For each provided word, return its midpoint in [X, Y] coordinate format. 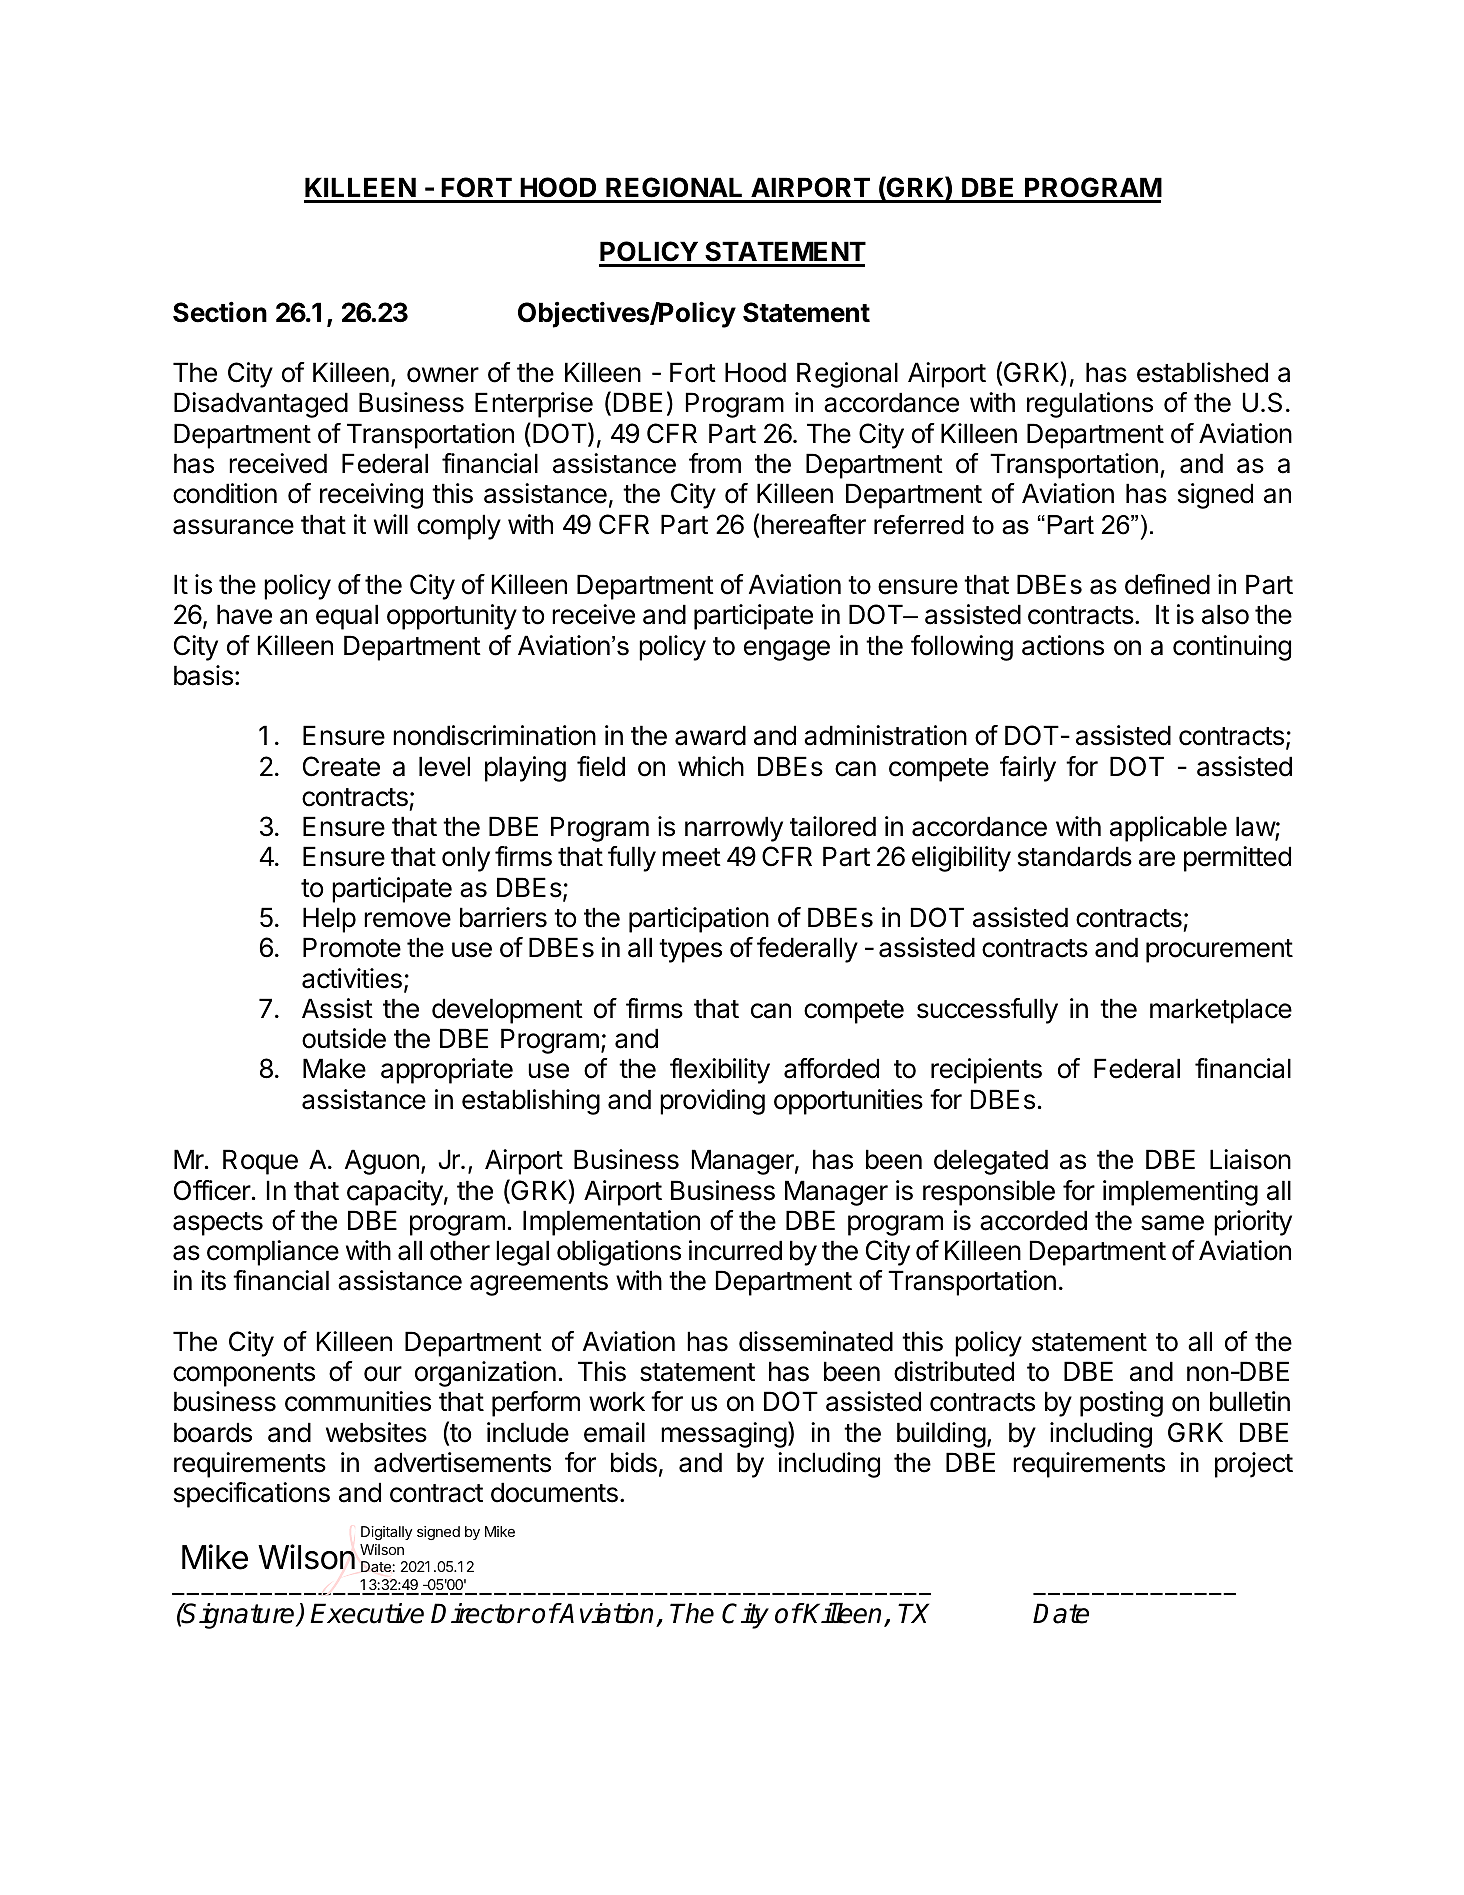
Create [341, 766]
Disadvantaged [261, 405]
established [1202, 372]
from [715, 463]
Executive [367, 1613]
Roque [260, 1162]
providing [712, 1102]
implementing [1180, 1193]
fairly [1028, 769]
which [711, 766]
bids [634, 1462]
